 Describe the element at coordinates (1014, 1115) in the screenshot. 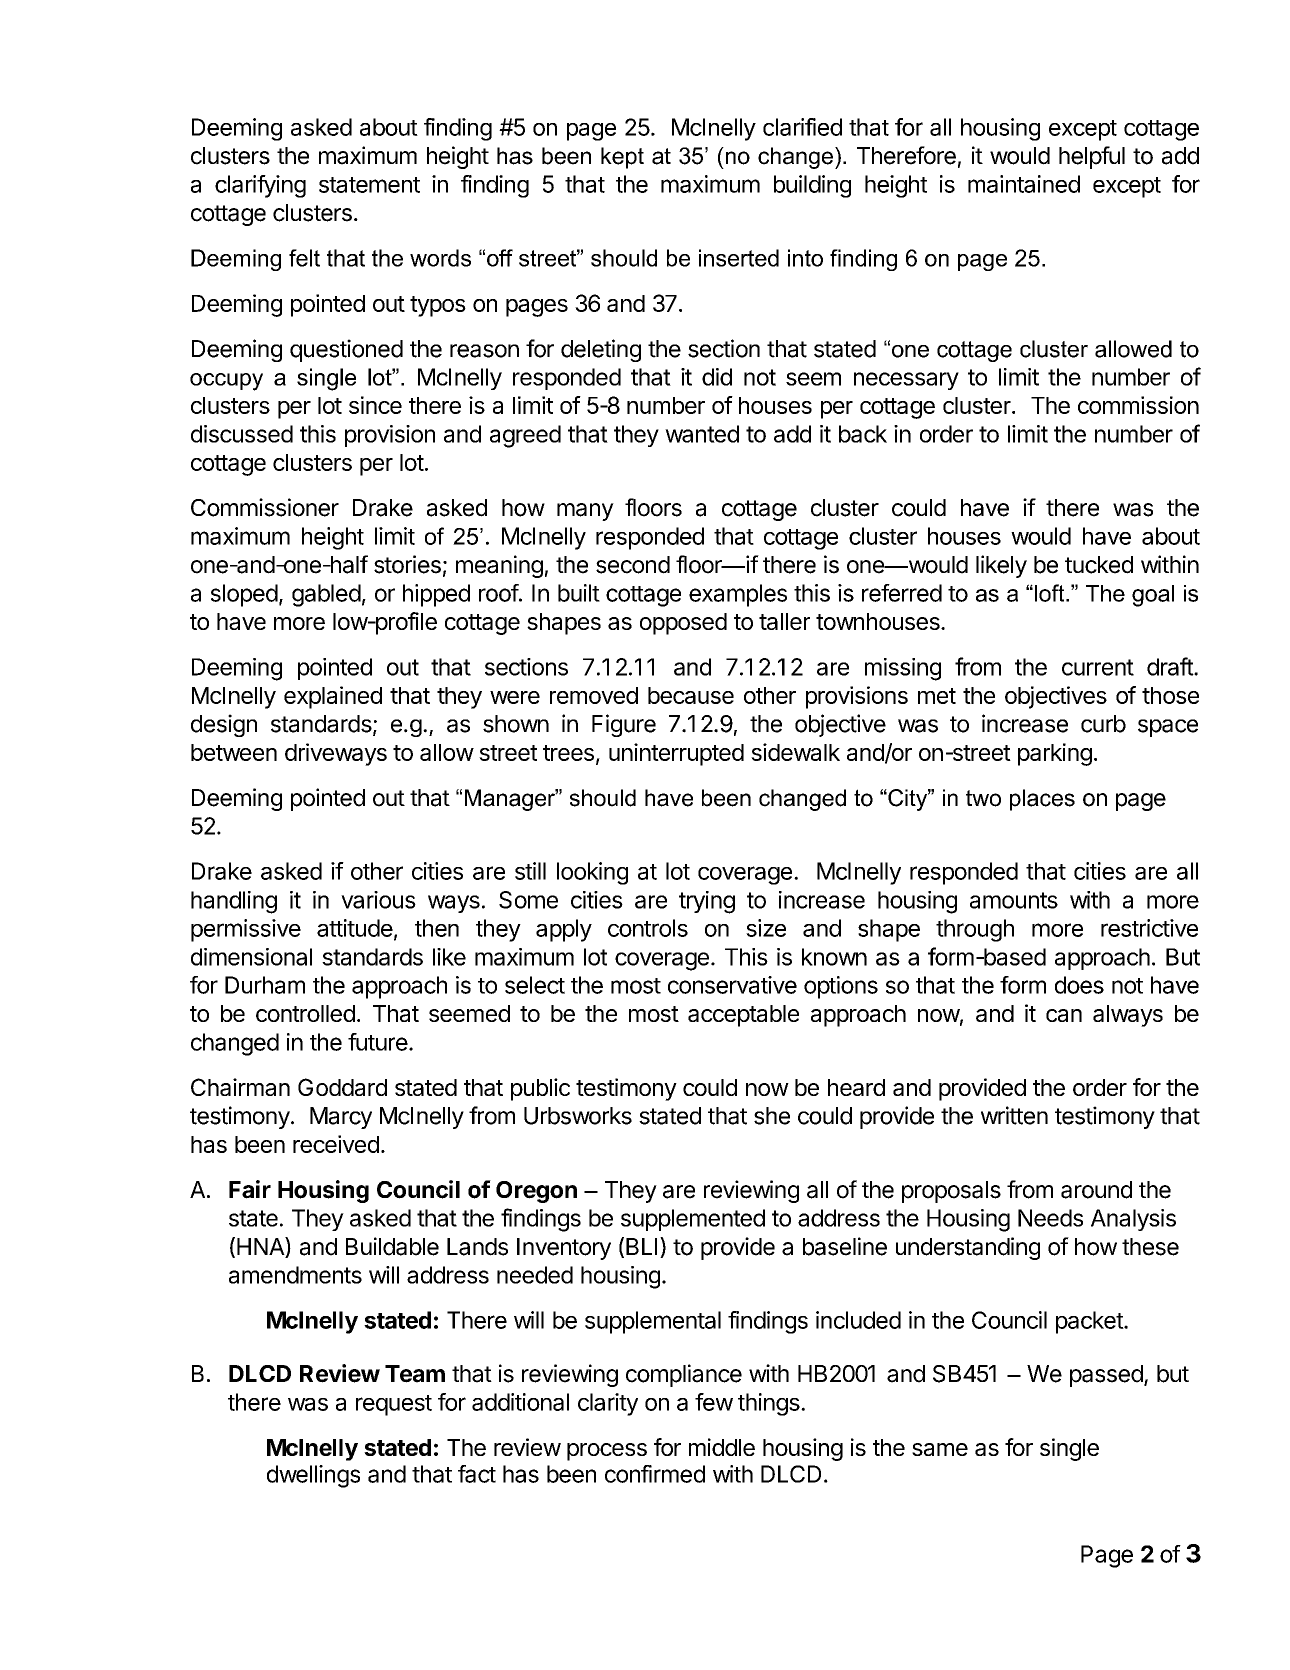

I see `written` at that location.
